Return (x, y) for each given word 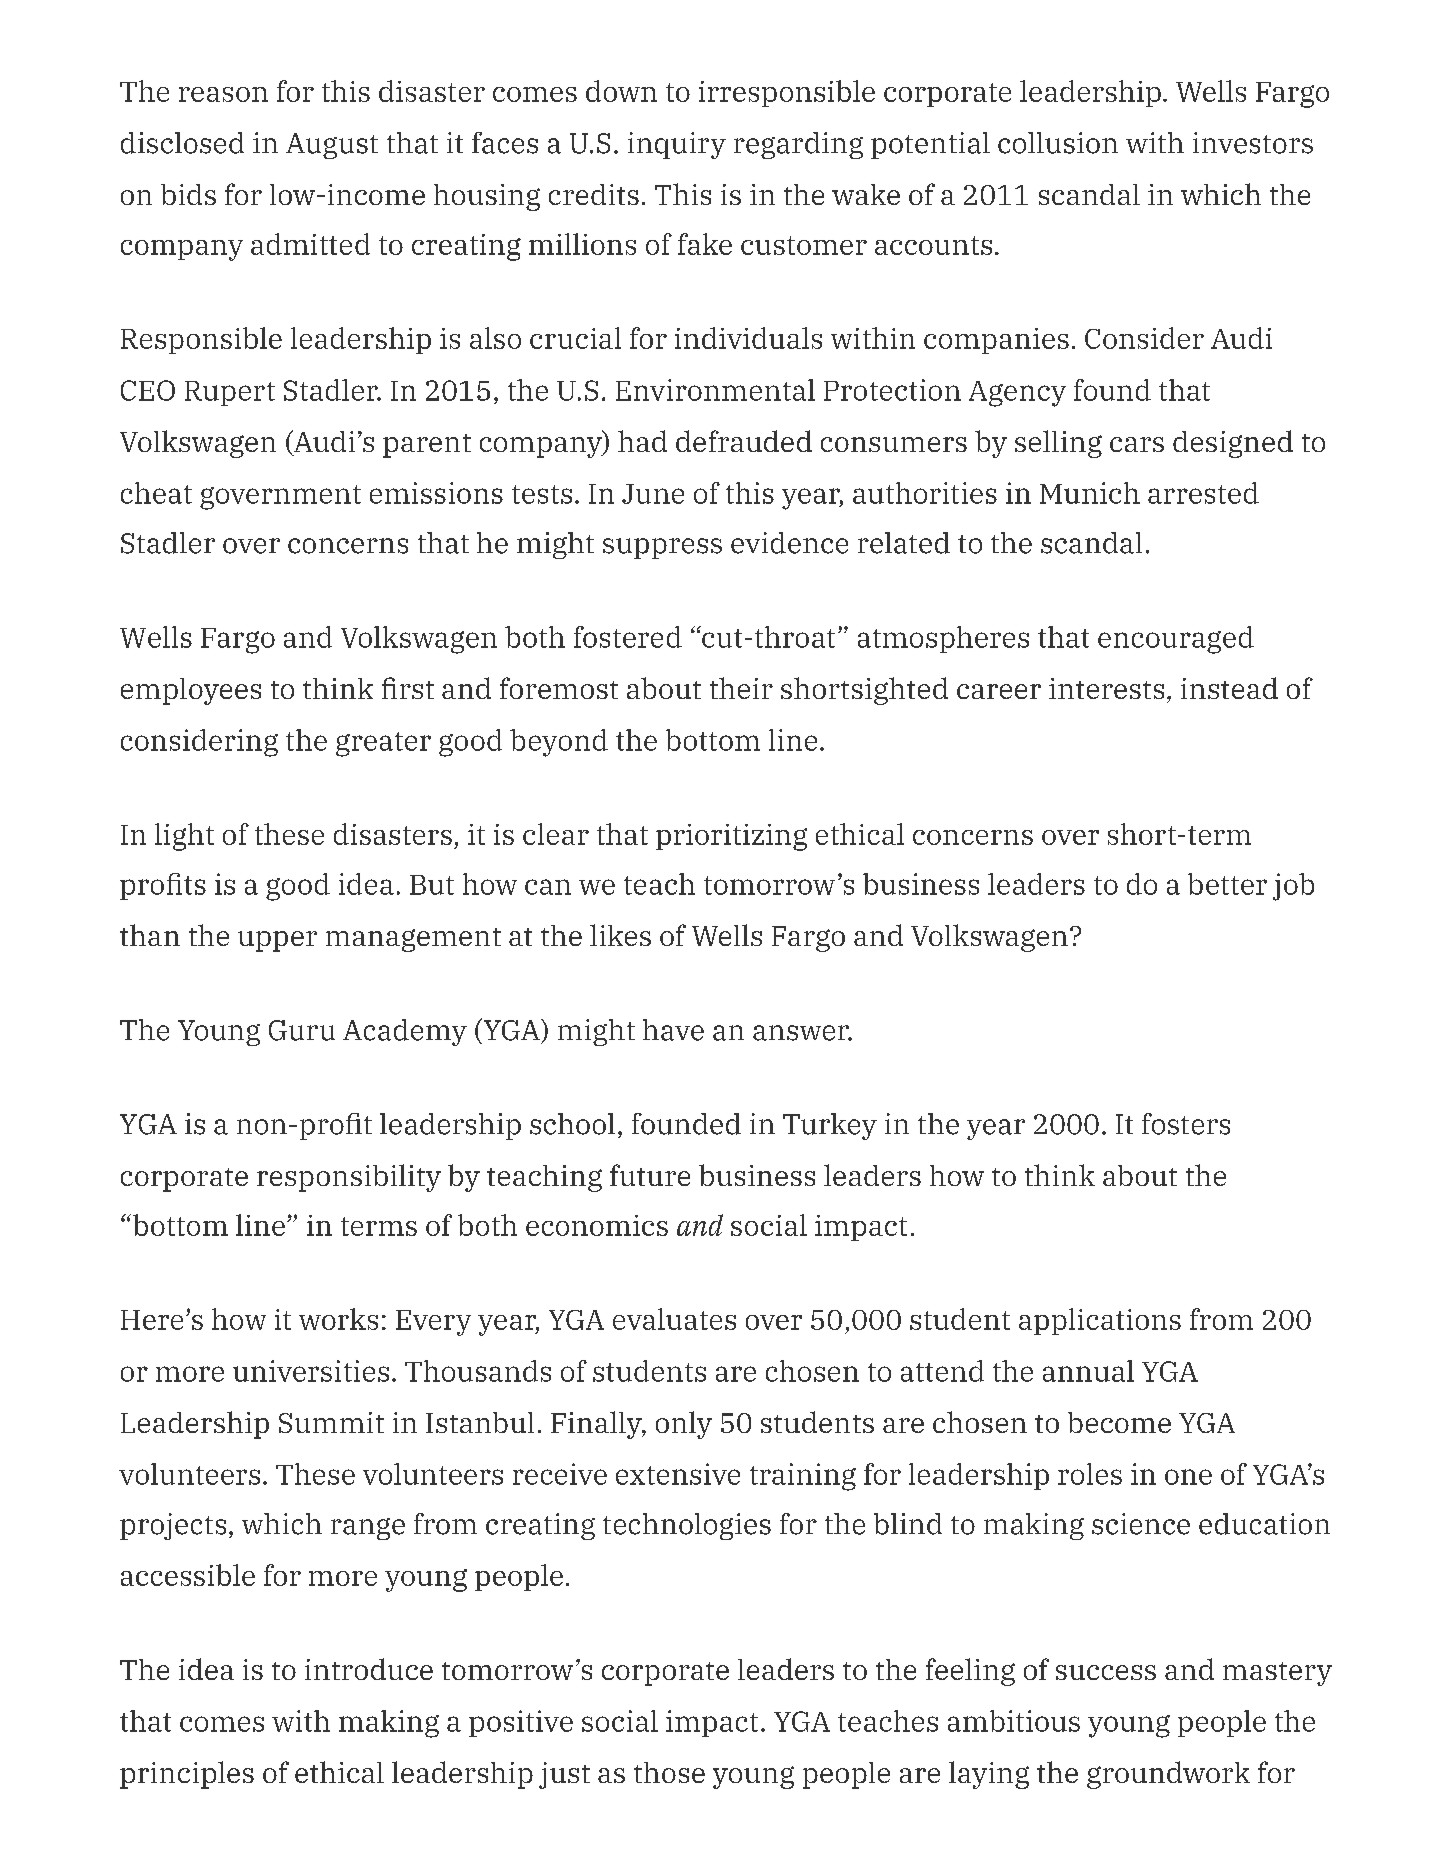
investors (1253, 143)
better (1227, 884)
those (669, 1772)
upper (277, 941)
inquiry (677, 145)
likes (620, 935)
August (332, 146)
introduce (369, 1669)
